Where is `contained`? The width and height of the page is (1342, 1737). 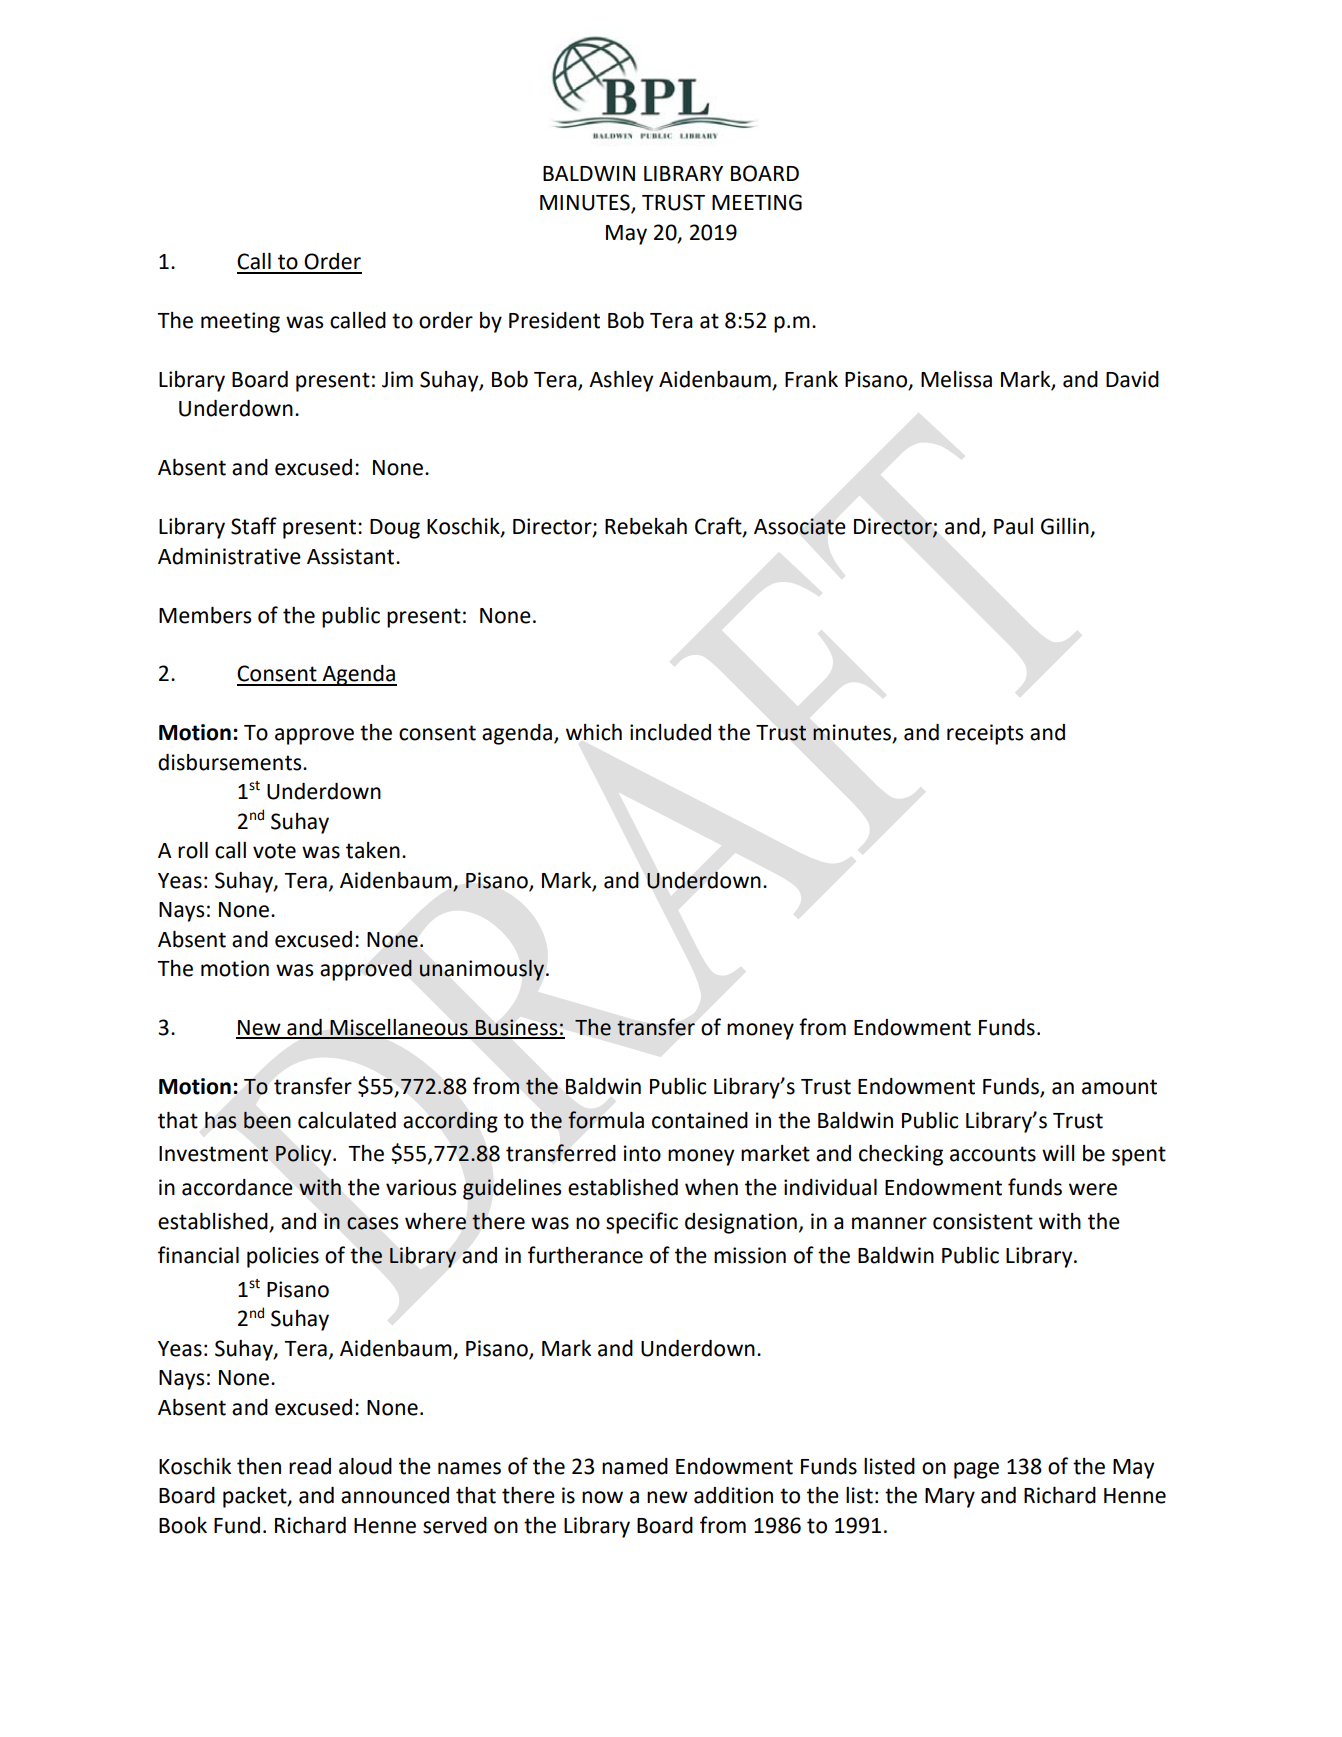 contained is located at coordinates (700, 1120).
